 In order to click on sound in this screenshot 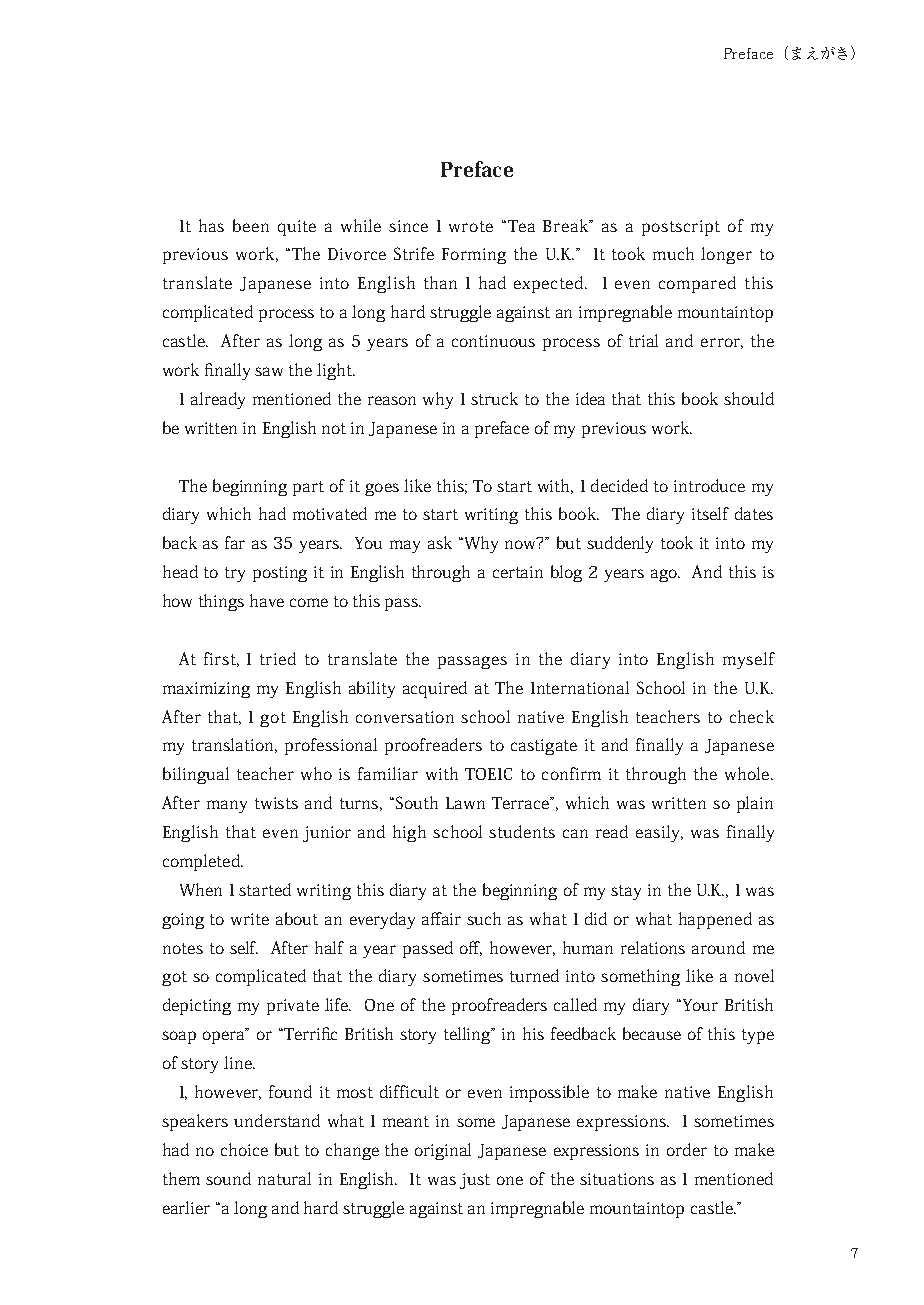, I will do `click(228, 1178)`.
